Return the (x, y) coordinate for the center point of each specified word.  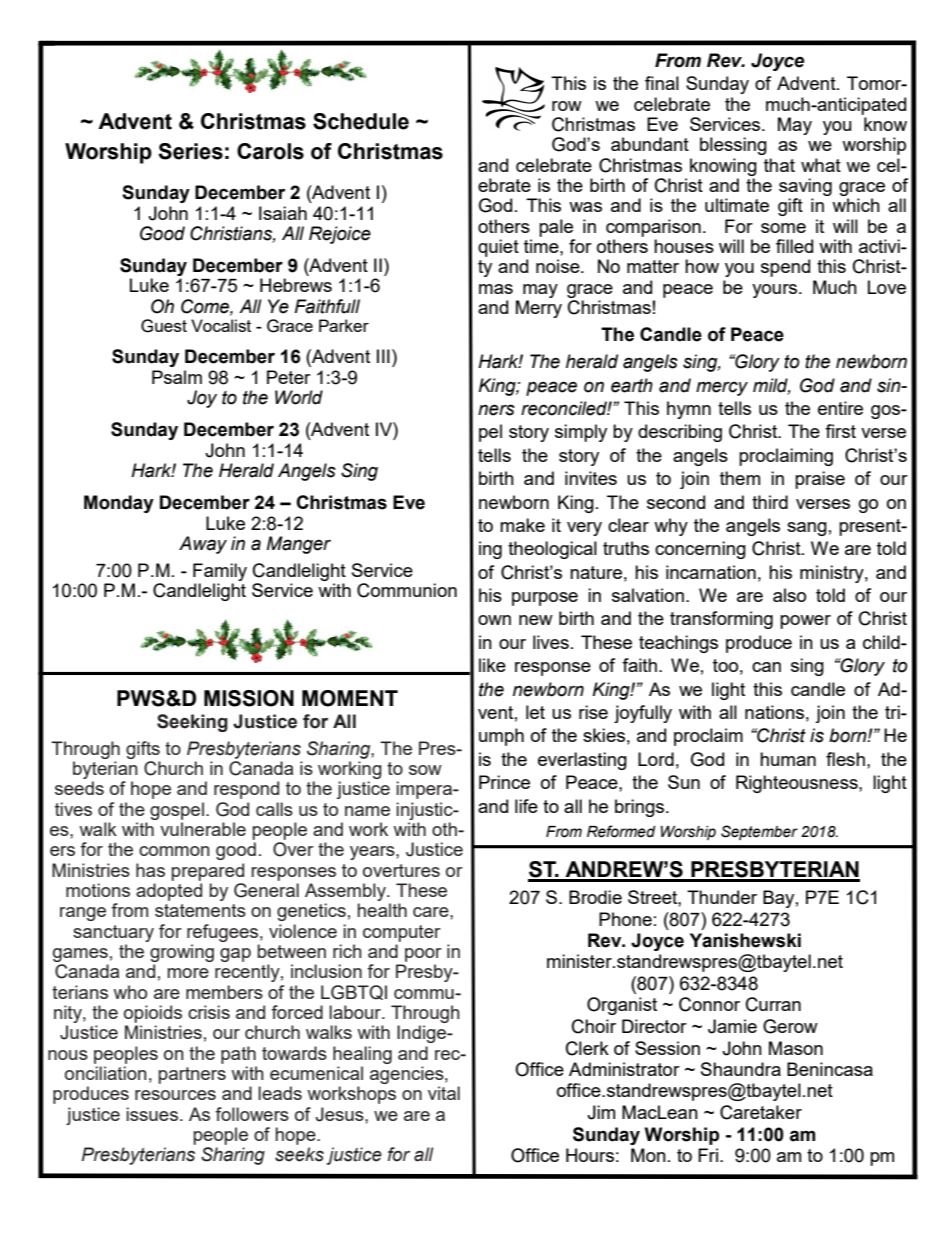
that (779, 165)
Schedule (361, 121)
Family (220, 572)
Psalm (177, 377)
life (526, 806)
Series (190, 151)
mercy (722, 388)
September (759, 832)
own (494, 620)
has (150, 870)
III (383, 356)
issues (153, 1114)
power (805, 622)
